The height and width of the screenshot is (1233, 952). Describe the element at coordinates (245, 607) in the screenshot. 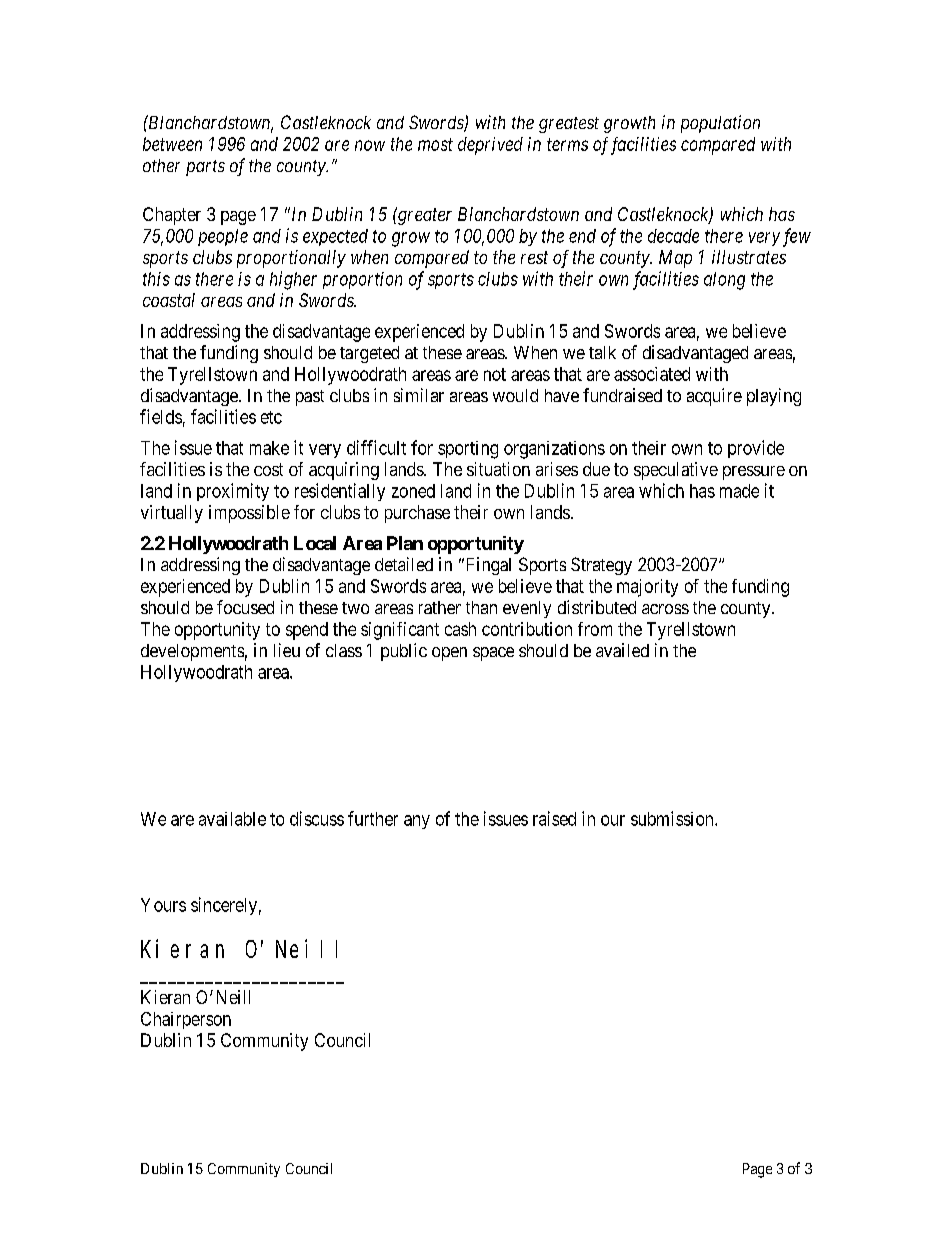

I see `focused` at that location.
